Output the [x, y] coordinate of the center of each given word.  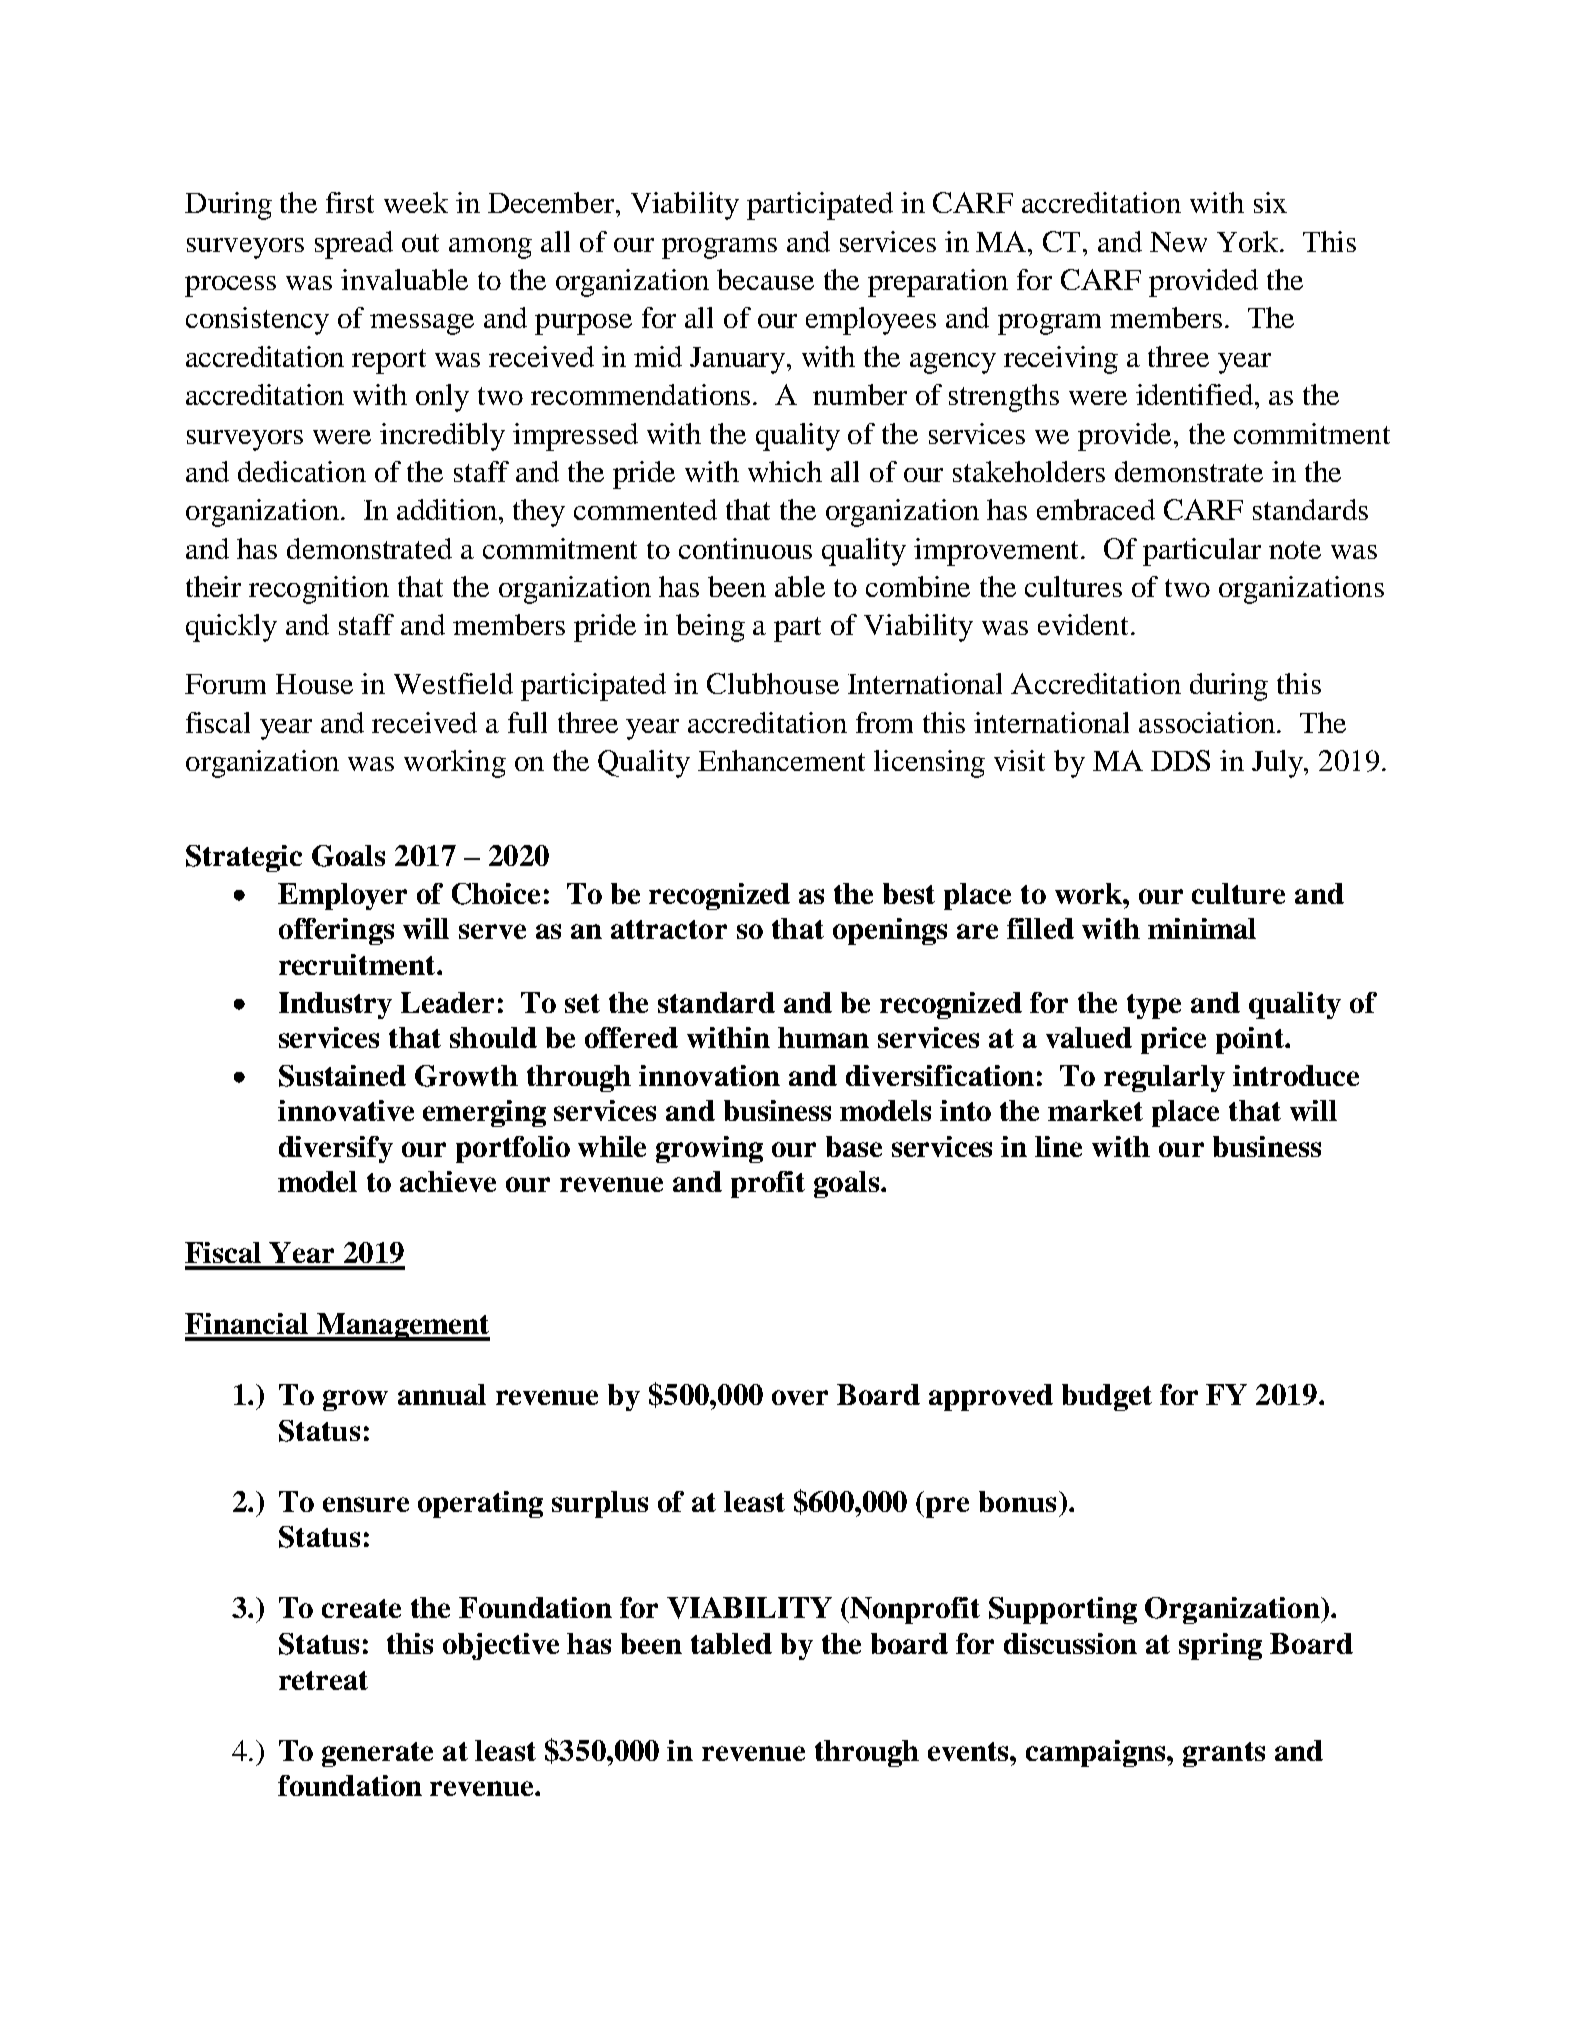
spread [354, 245]
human [823, 1037]
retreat [323, 1680]
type [1154, 1006]
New [1178, 242]
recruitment [358, 964]
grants [1224, 1754]
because [765, 279]
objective [501, 1646]
